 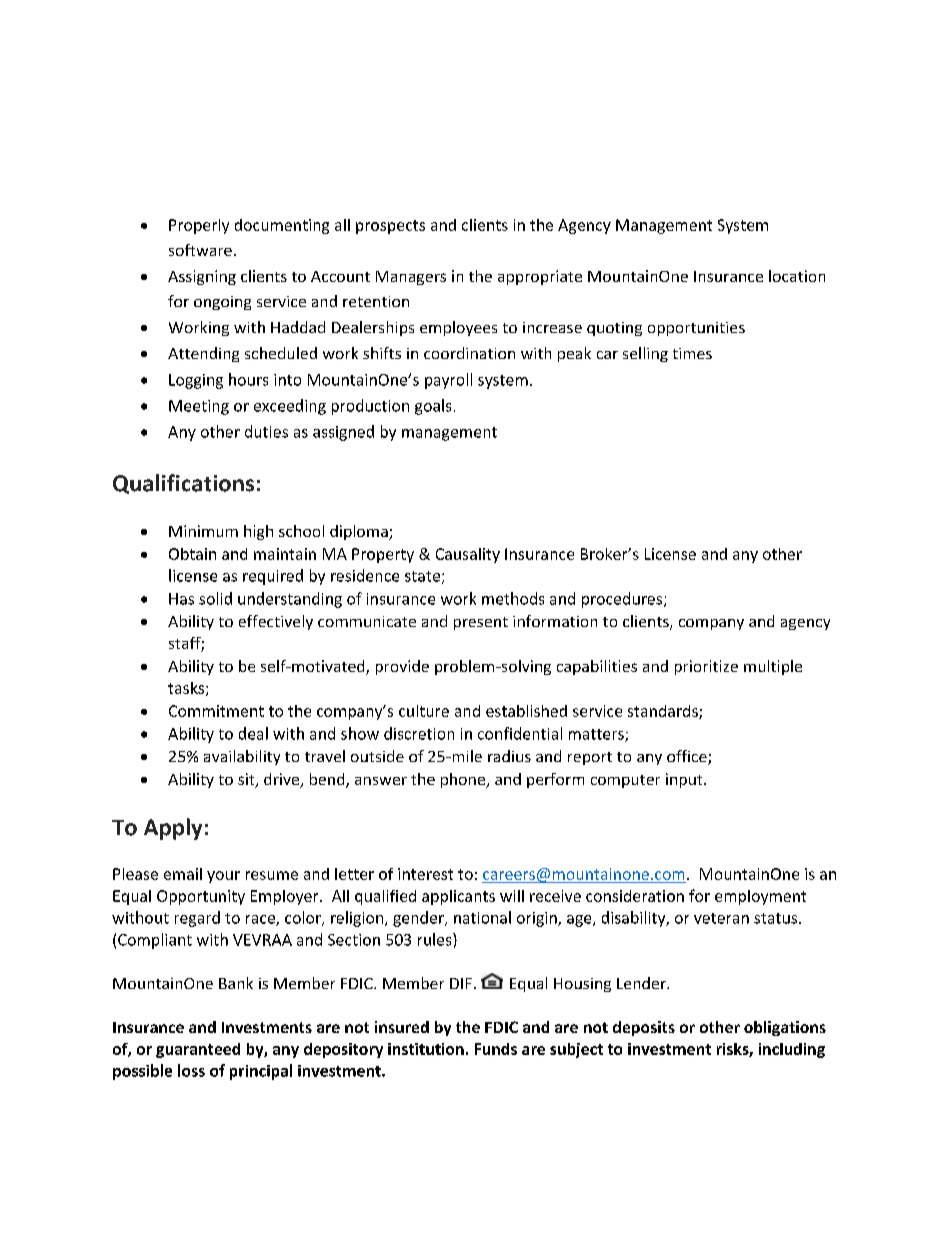 I want to click on guaranteed, so click(x=198, y=1050).
